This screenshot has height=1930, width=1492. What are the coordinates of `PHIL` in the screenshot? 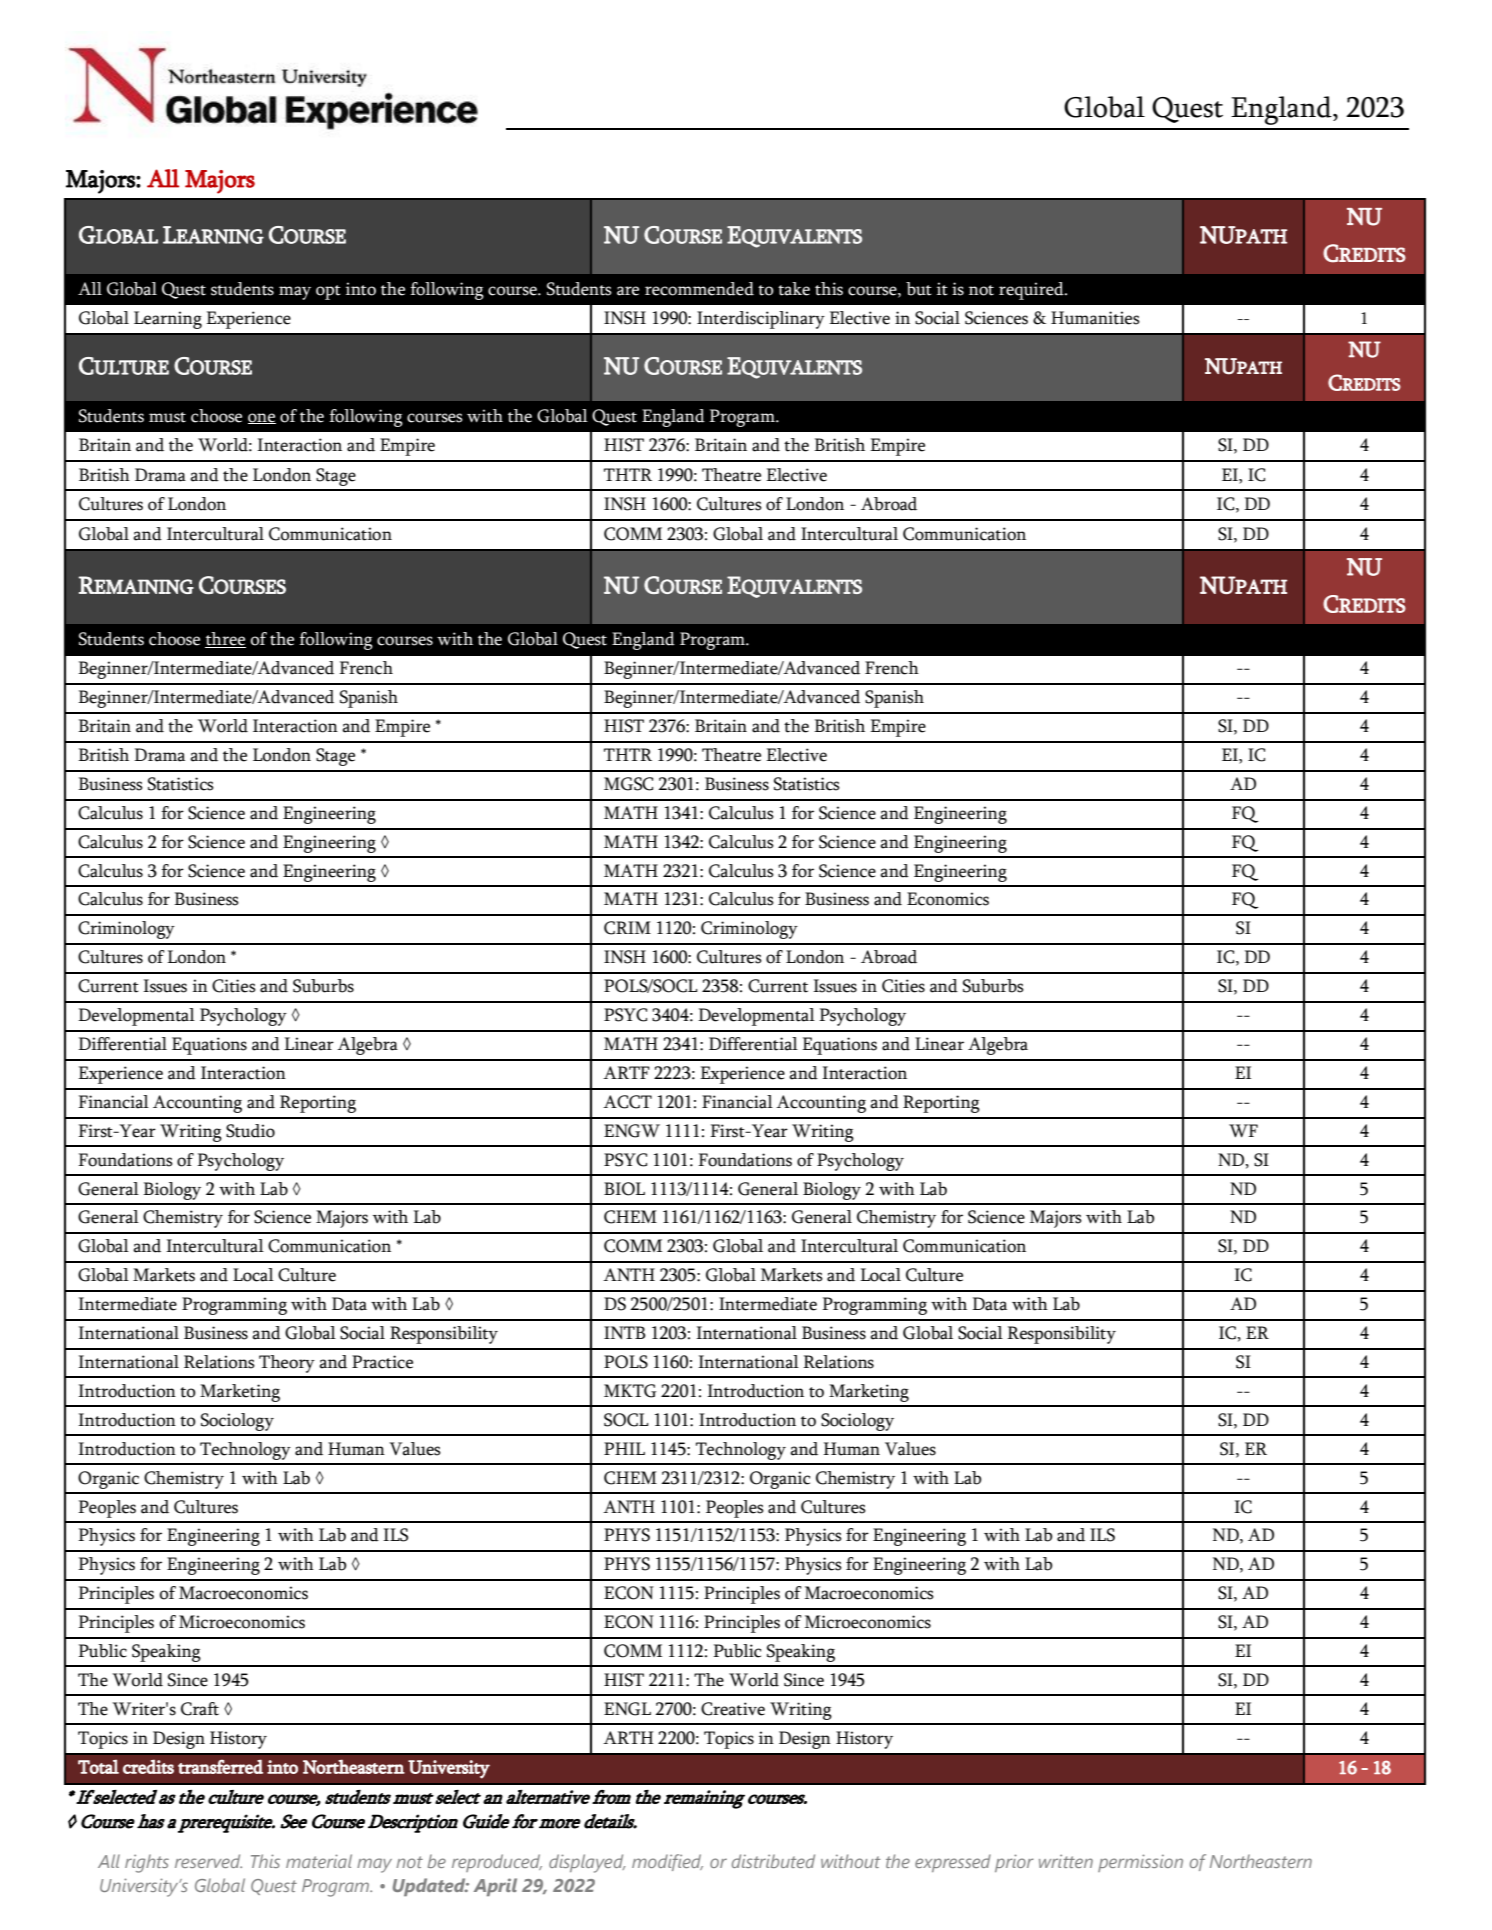 It's located at (624, 1448).
